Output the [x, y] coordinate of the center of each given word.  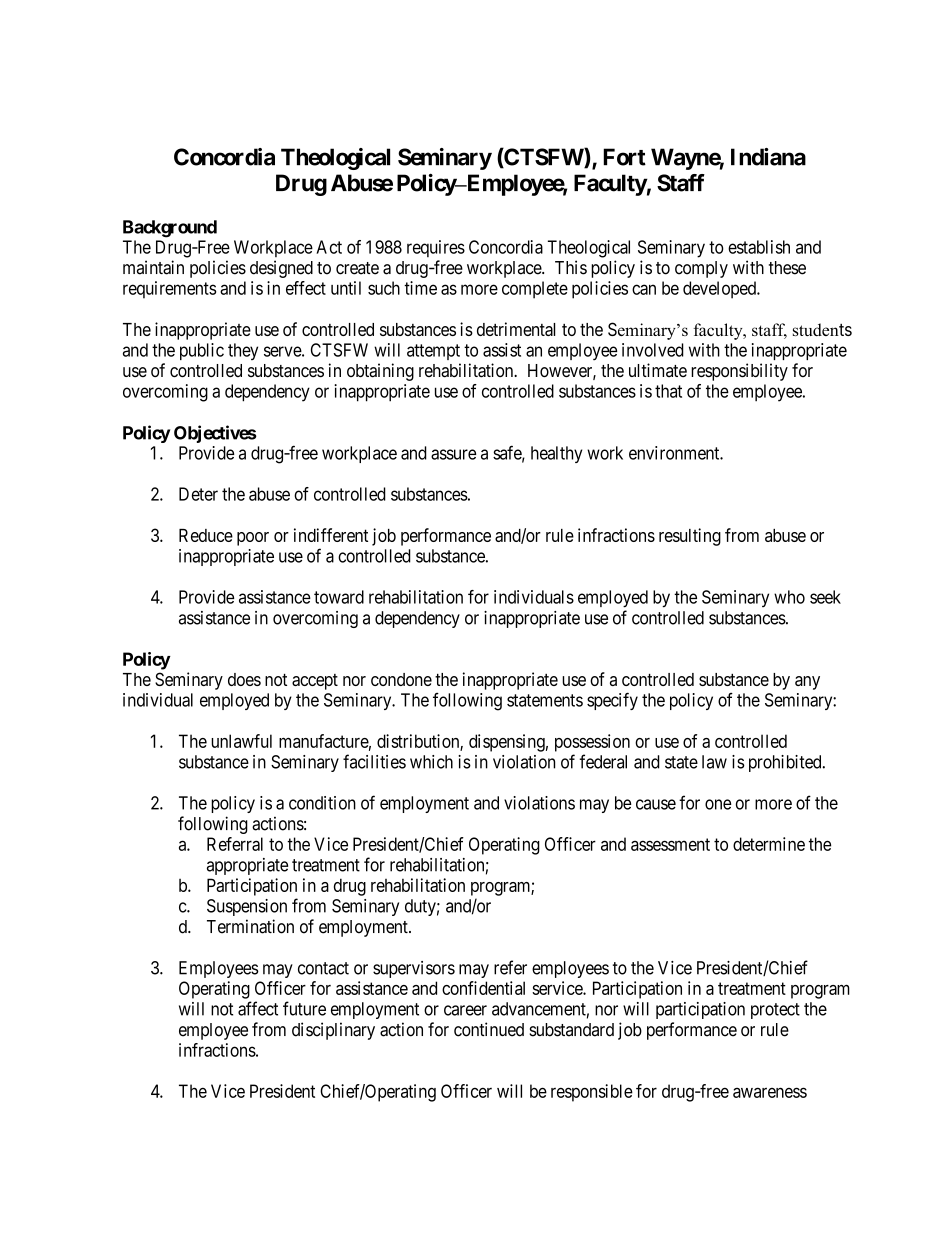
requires [436, 248]
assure [453, 454]
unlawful [241, 741]
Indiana [768, 157]
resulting [690, 537]
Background [170, 229]
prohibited [786, 763]
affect [258, 1008]
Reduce [206, 535]
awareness [770, 1092]
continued [489, 1029]
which [431, 762]
